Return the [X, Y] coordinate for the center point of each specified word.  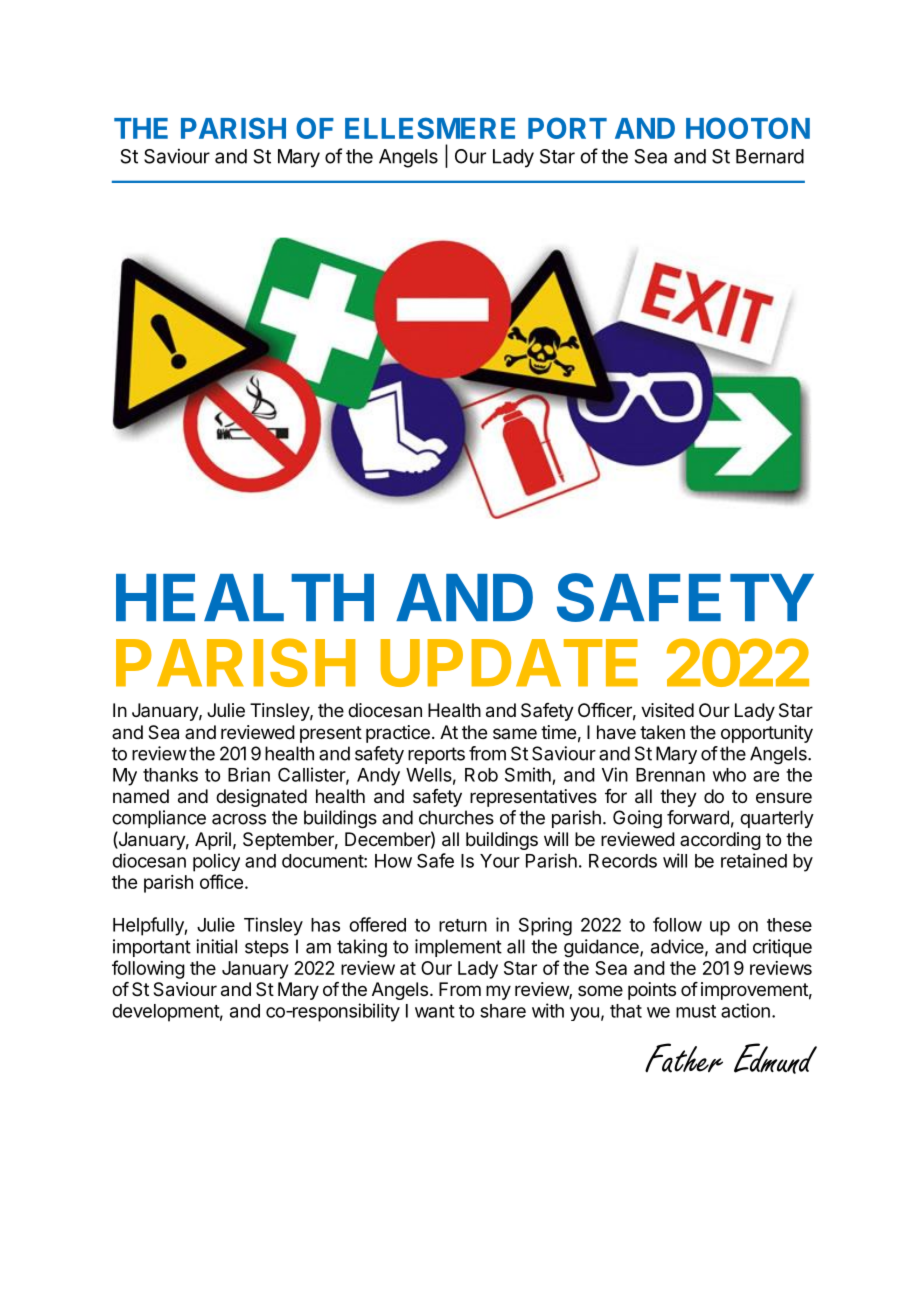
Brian [249, 774]
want [435, 1011]
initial [216, 946]
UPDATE [509, 663]
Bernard [770, 156]
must [696, 1011]
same [515, 733]
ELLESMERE [430, 128]
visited [667, 710]
